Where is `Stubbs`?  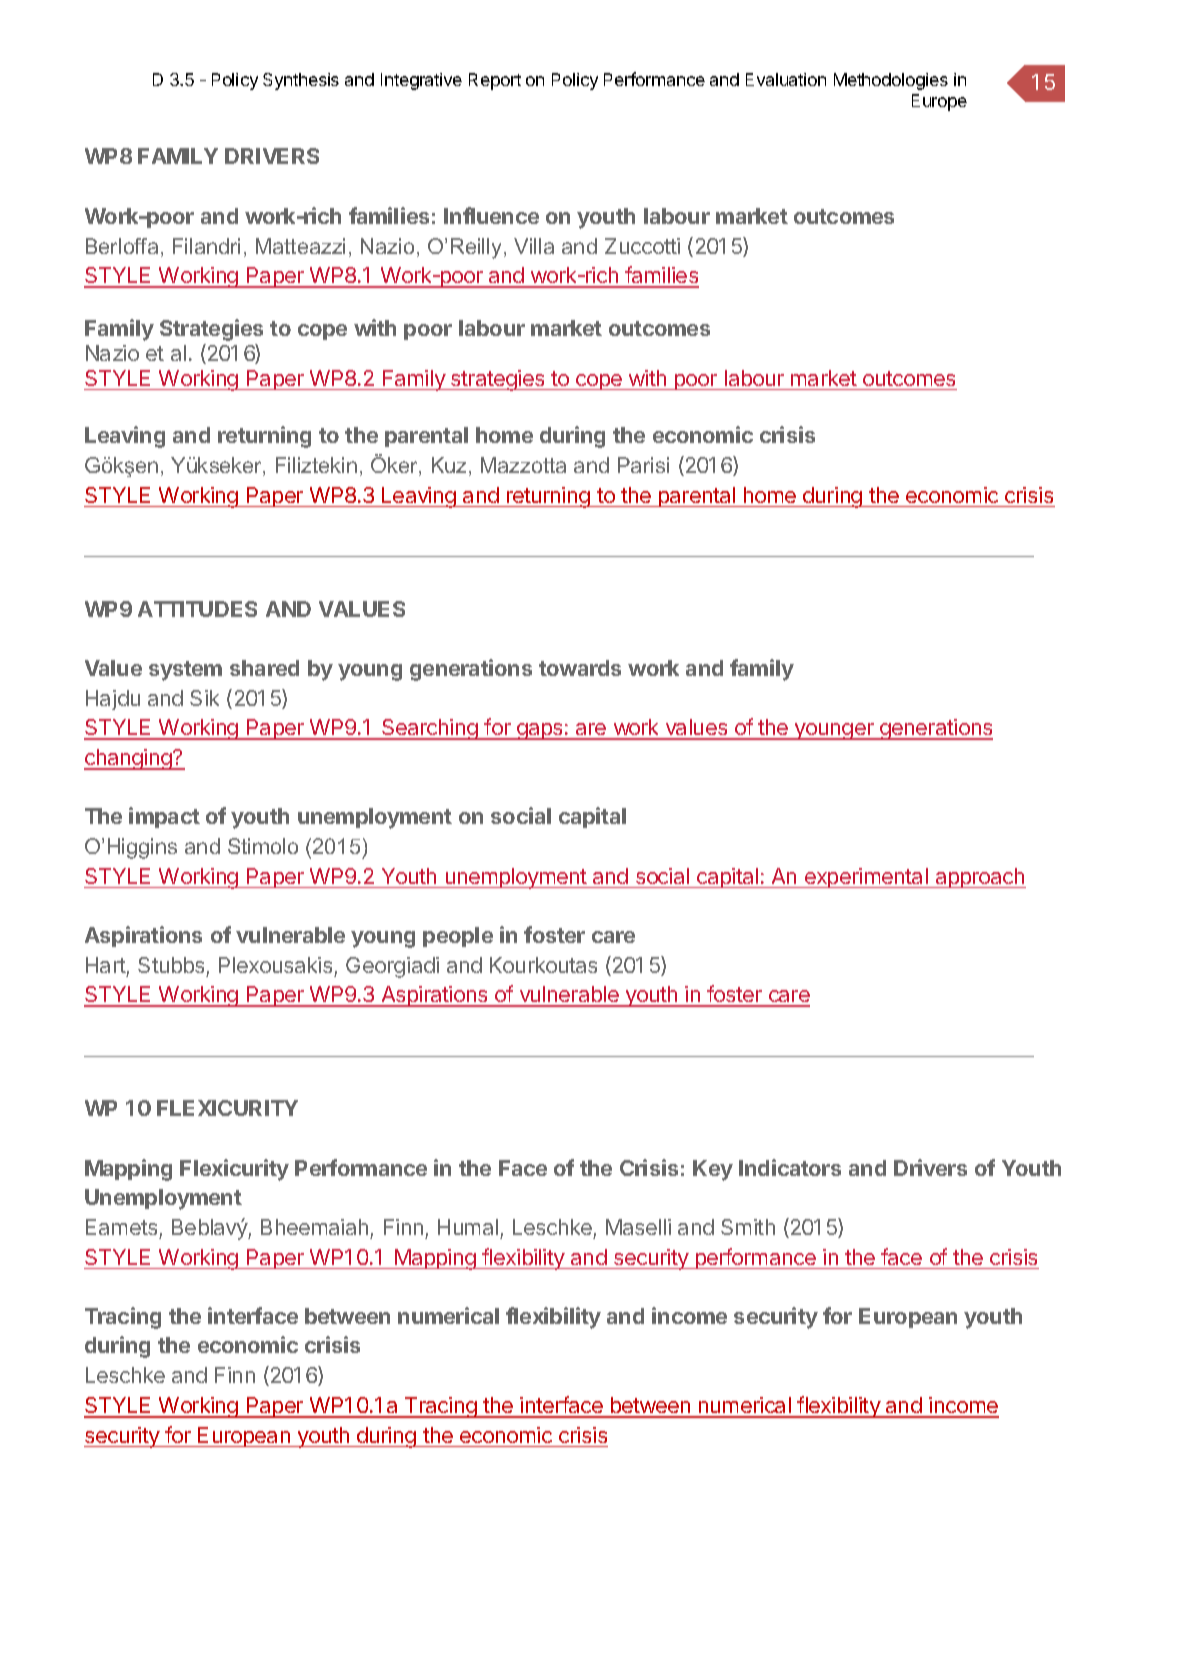 Stubbs is located at coordinates (171, 965).
